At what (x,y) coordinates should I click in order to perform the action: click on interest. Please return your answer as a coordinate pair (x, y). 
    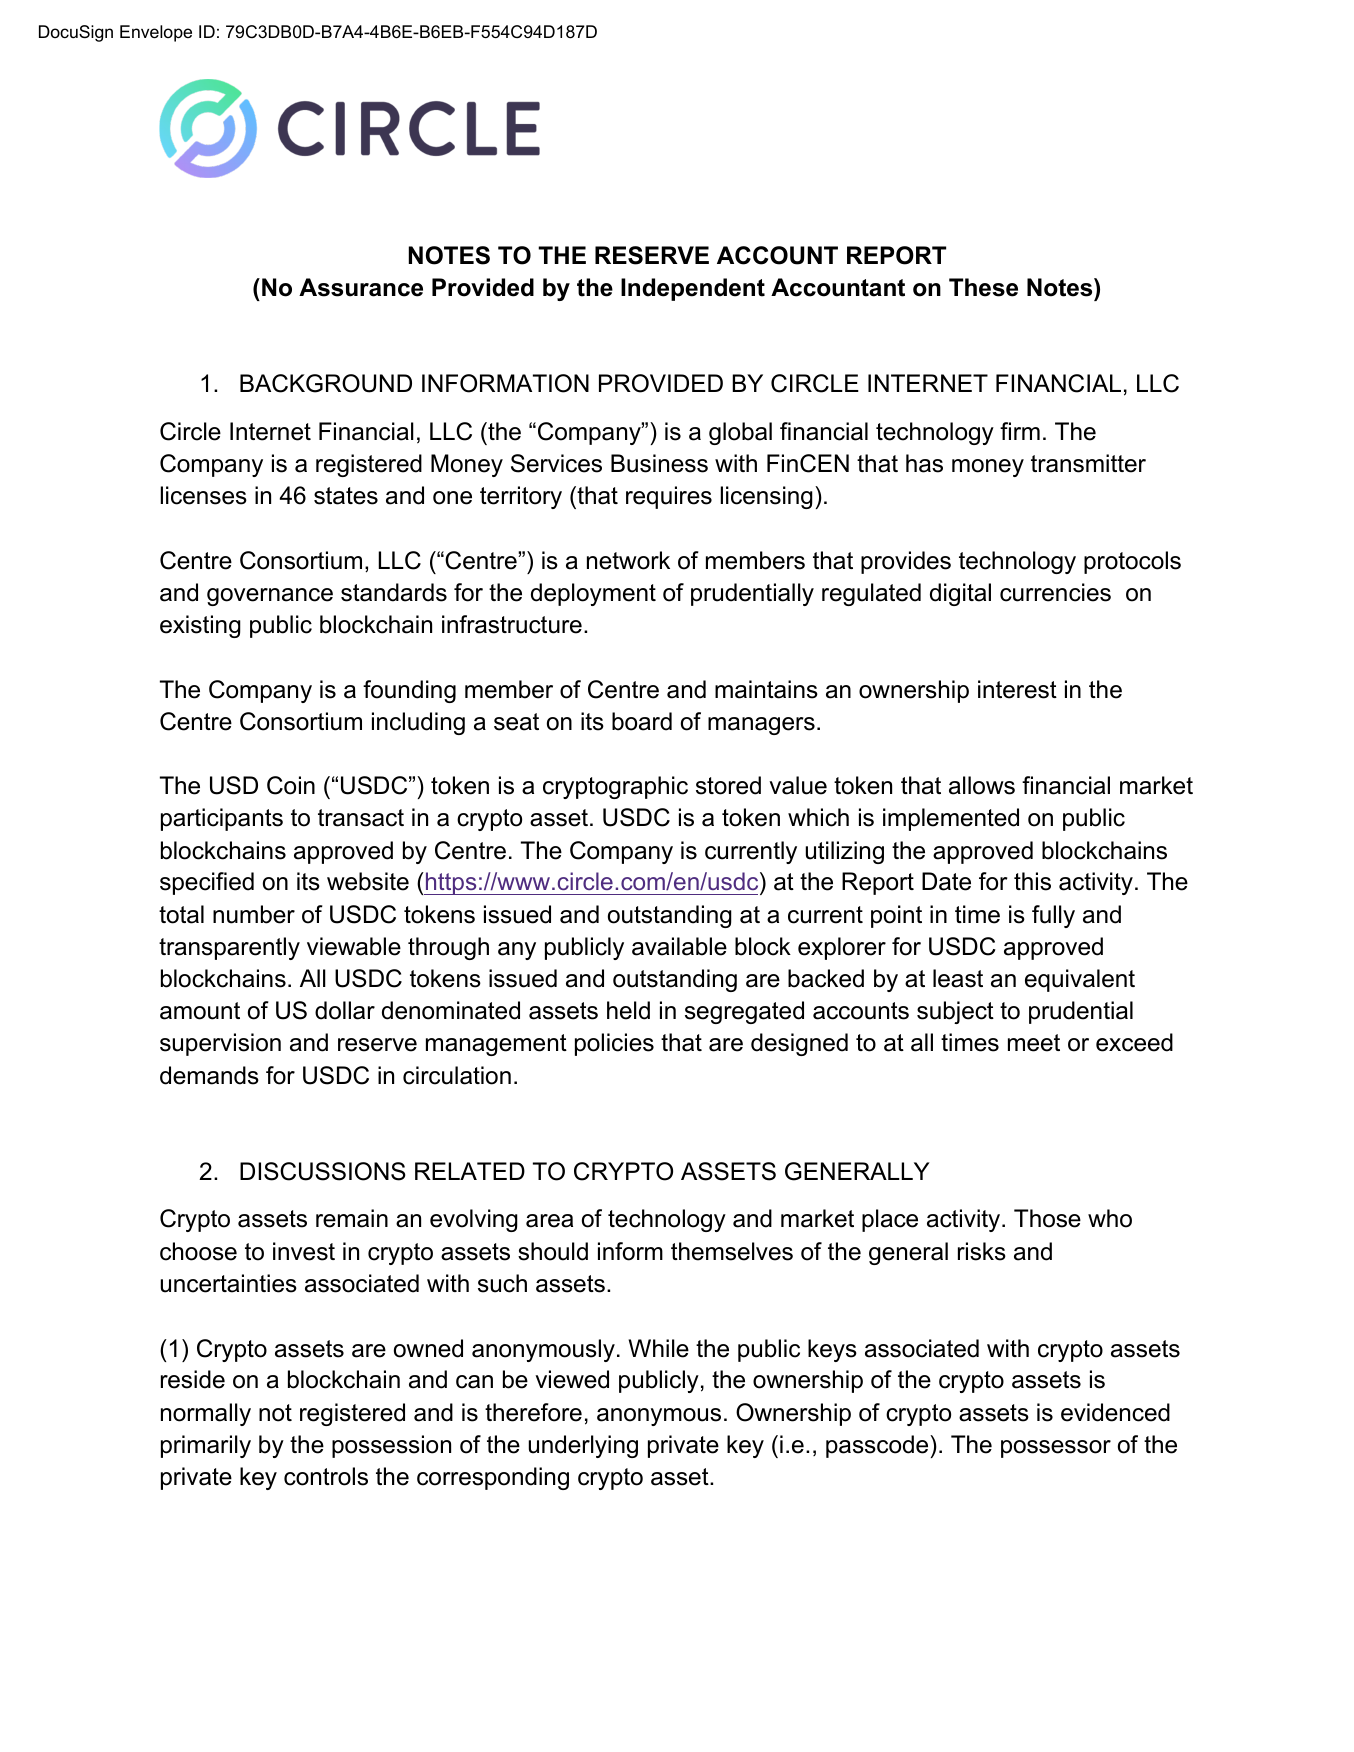
    Looking at the image, I should click on (1017, 689).
